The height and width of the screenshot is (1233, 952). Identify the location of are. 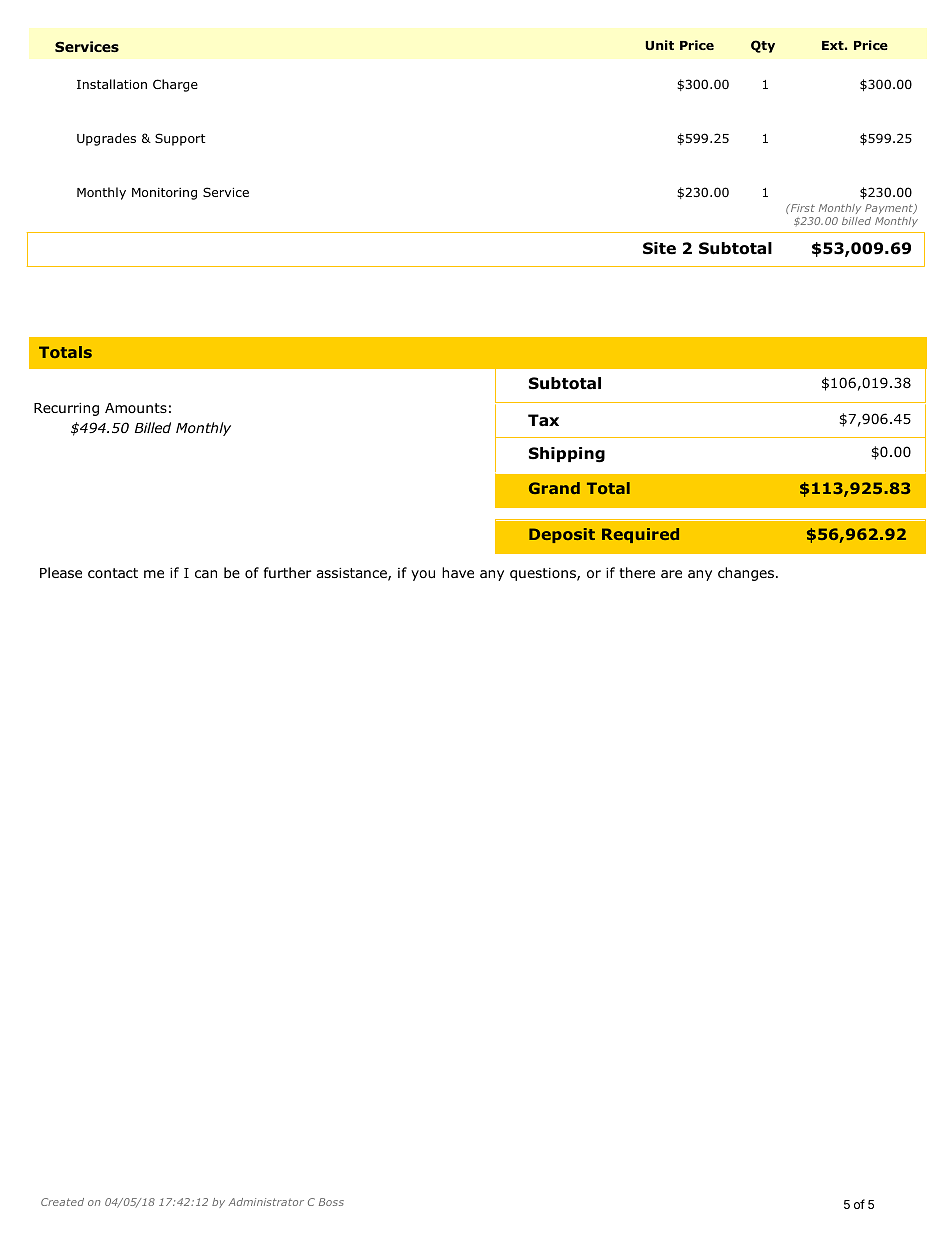
(671, 574).
